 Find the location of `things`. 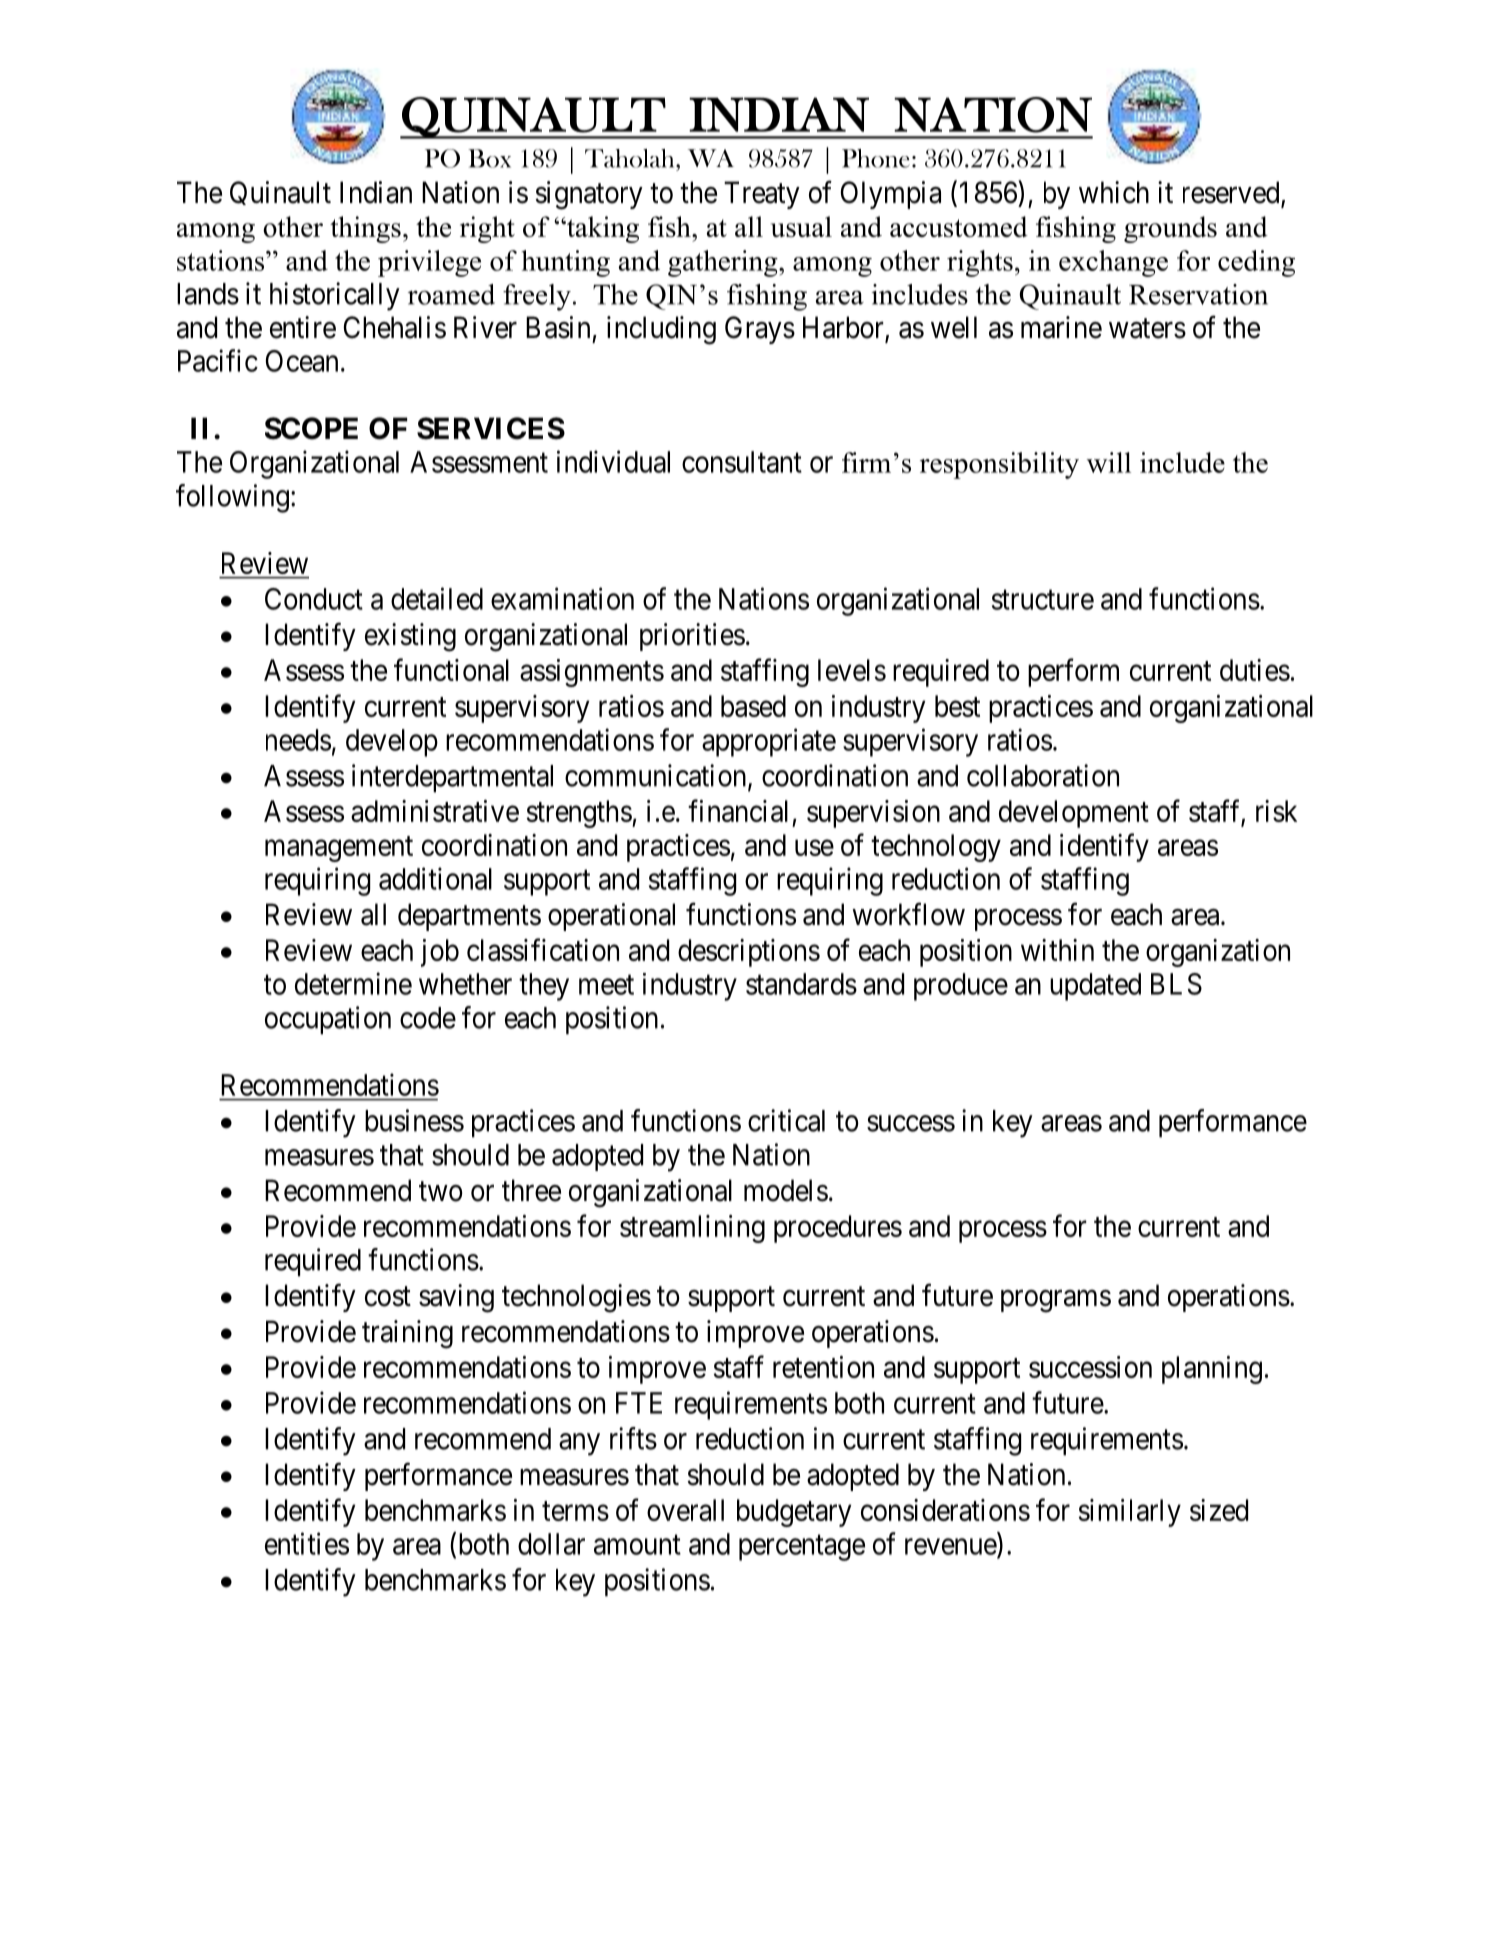

things is located at coordinates (365, 229).
